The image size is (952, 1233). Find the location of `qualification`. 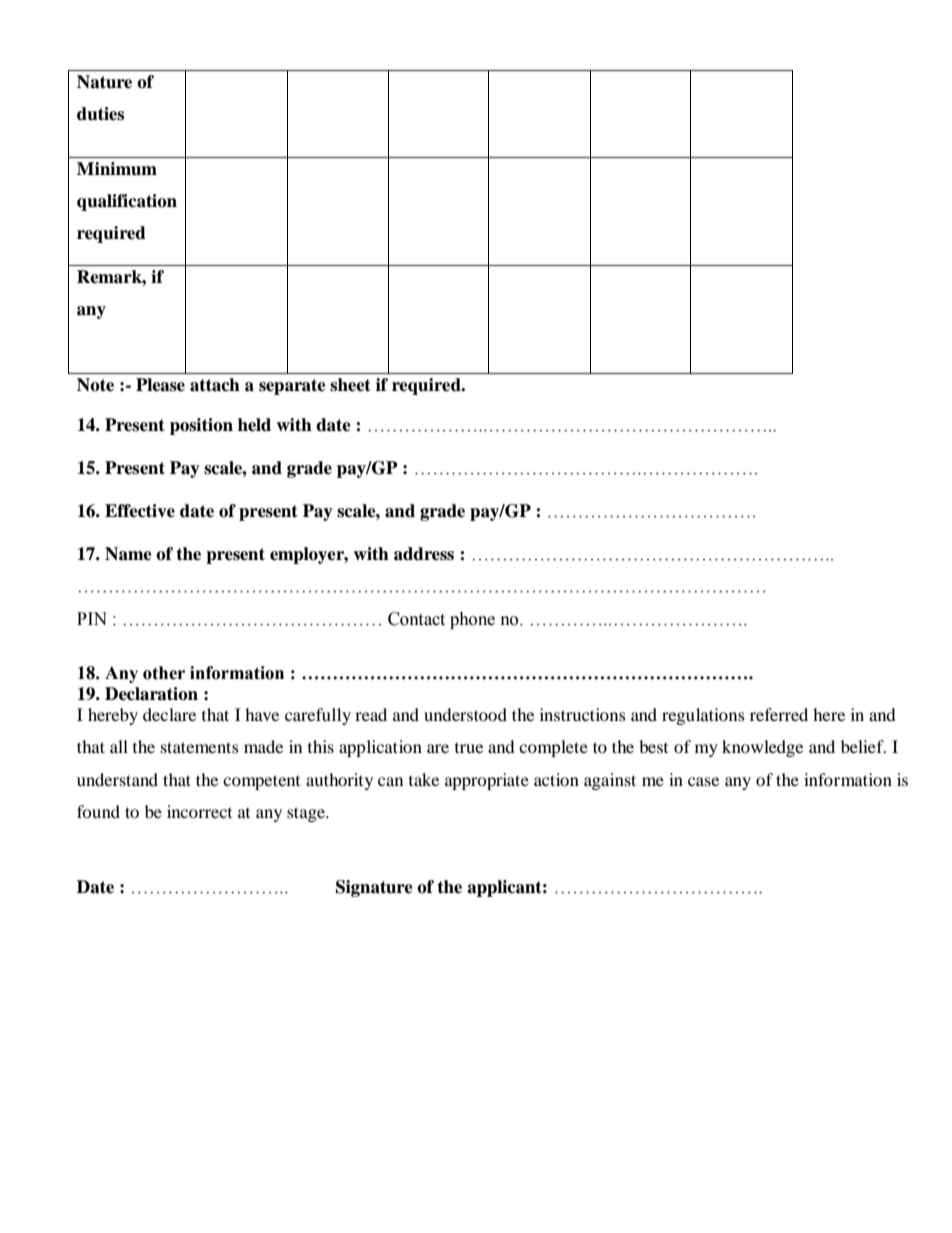

qualification is located at coordinates (127, 202).
